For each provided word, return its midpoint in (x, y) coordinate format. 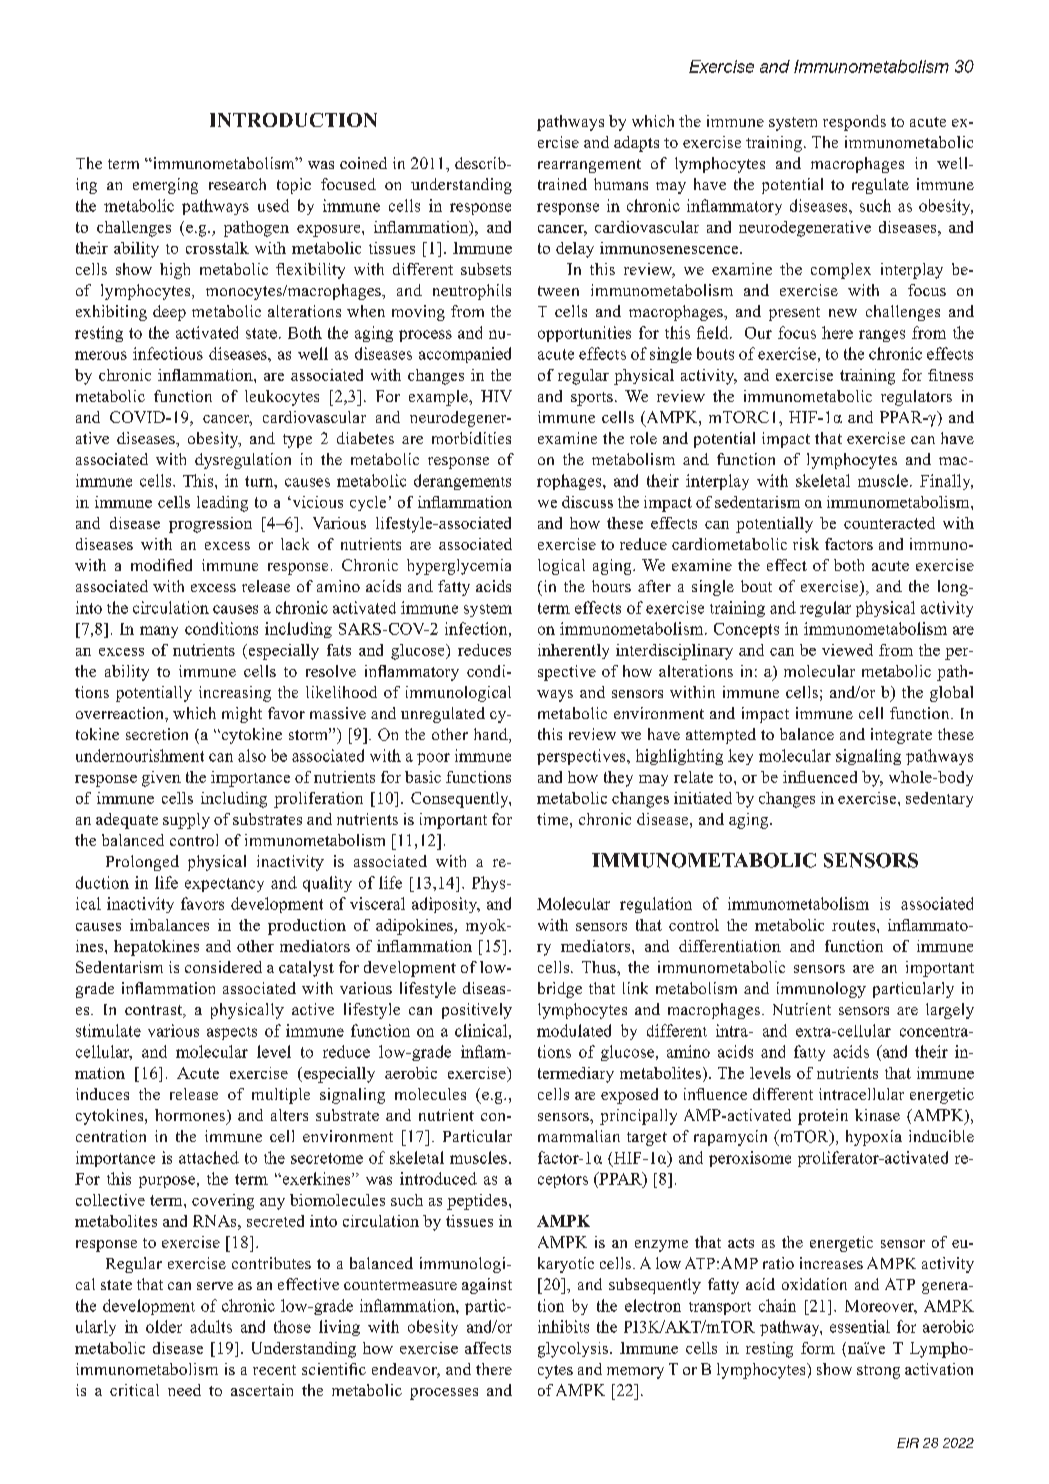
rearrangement (589, 166)
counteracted (889, 523)
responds (854, 123)
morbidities (471, 438)
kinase (877, 1115)
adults (211, 1326)
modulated (574, 1030)
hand (492, 735)
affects (488, 1348)
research (237, 184)
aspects (232, 1033)
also (252, 755)
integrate (901, 736)
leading (222, 504)
